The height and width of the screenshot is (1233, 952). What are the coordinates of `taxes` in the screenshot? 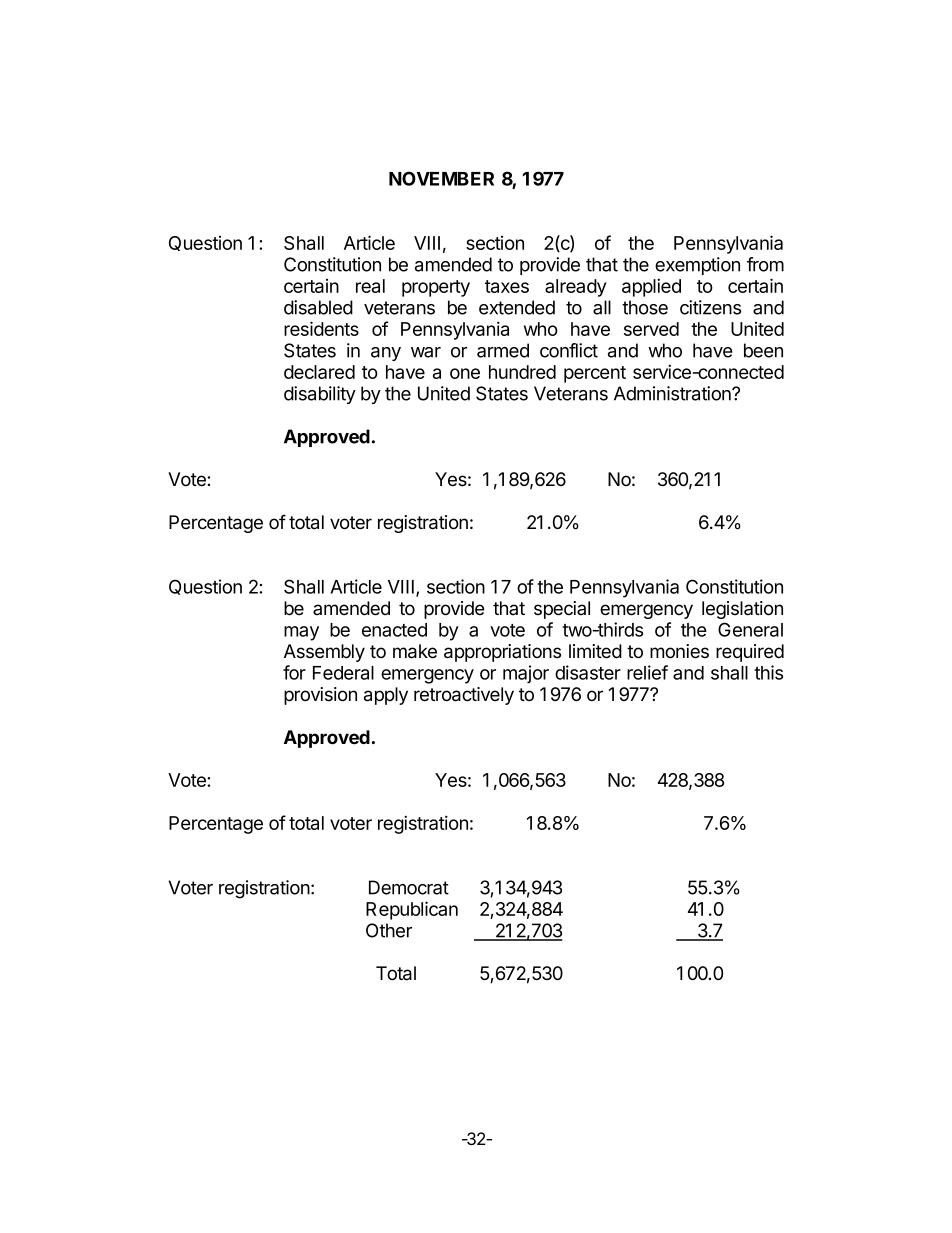 It's located at (507, 286).
